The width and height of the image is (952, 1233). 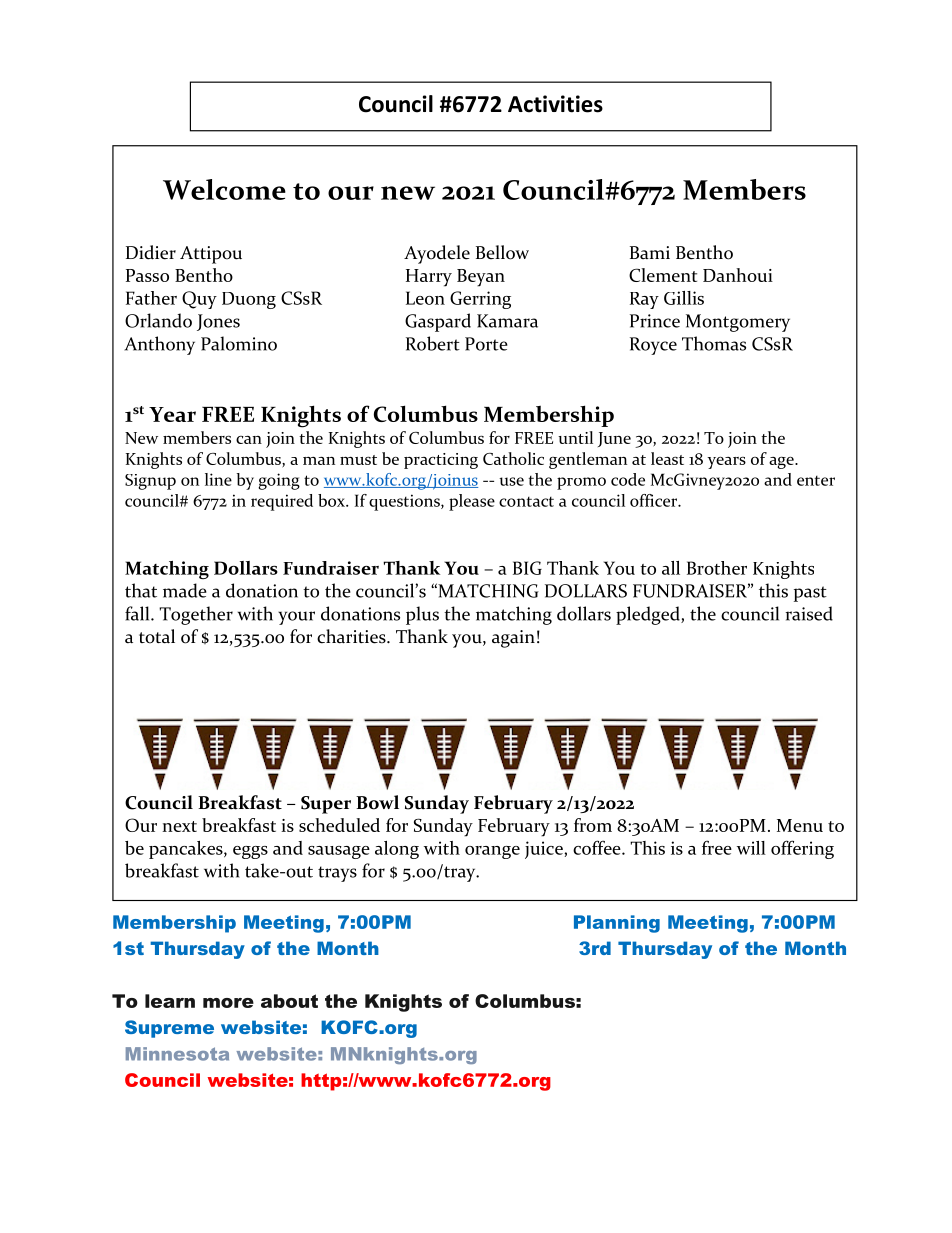 What do you see at coordinates (751, 848) in the image?
I see `will` at bounding box center [751, 848].
